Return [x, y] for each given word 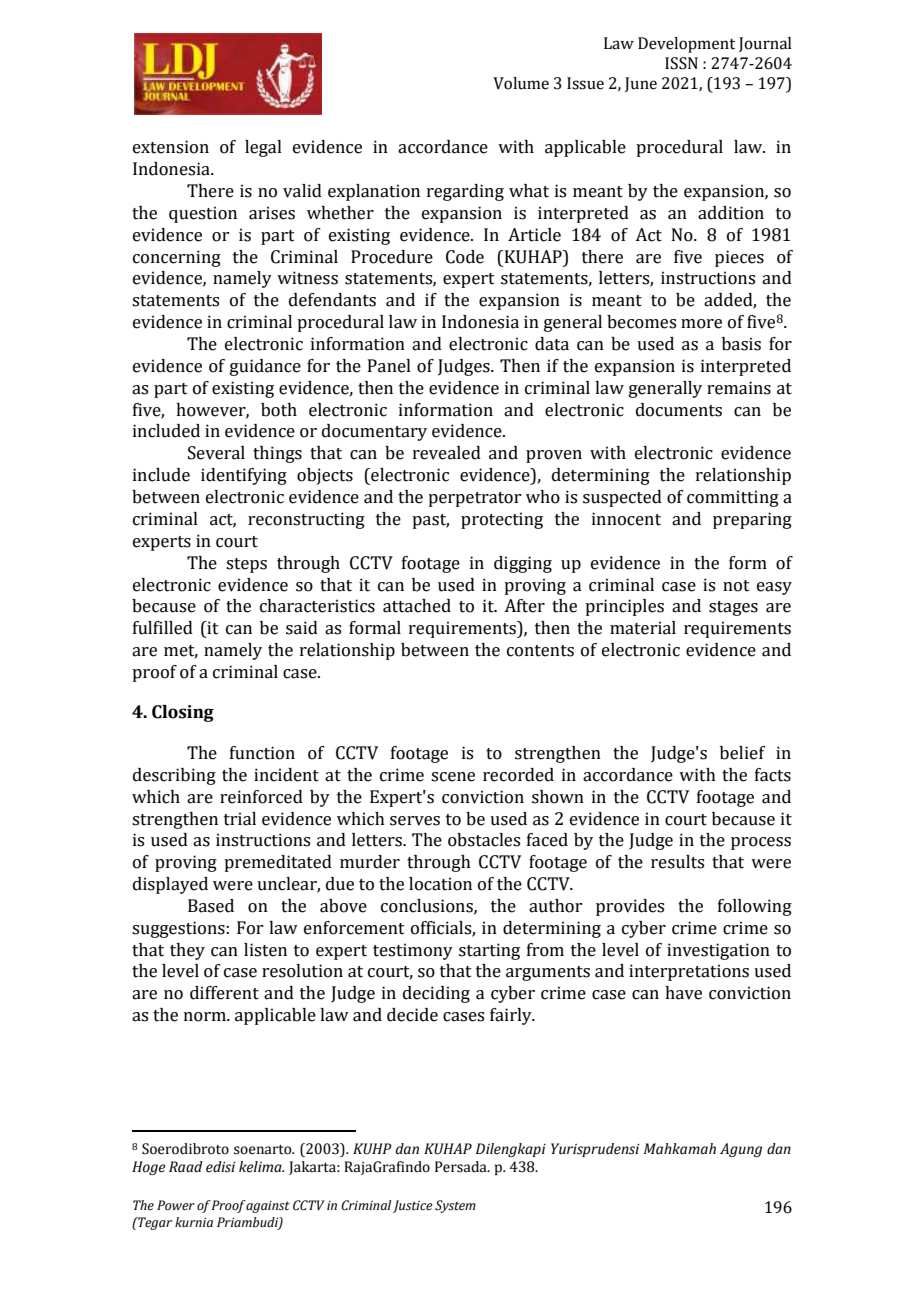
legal [263, 148]
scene [453, 777]
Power [176, 1205]
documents [679, 410]
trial [240, 819]
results [677, 862]
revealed [447, 453]
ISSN [681, 63]
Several [216, 453]
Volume [521, 83]
